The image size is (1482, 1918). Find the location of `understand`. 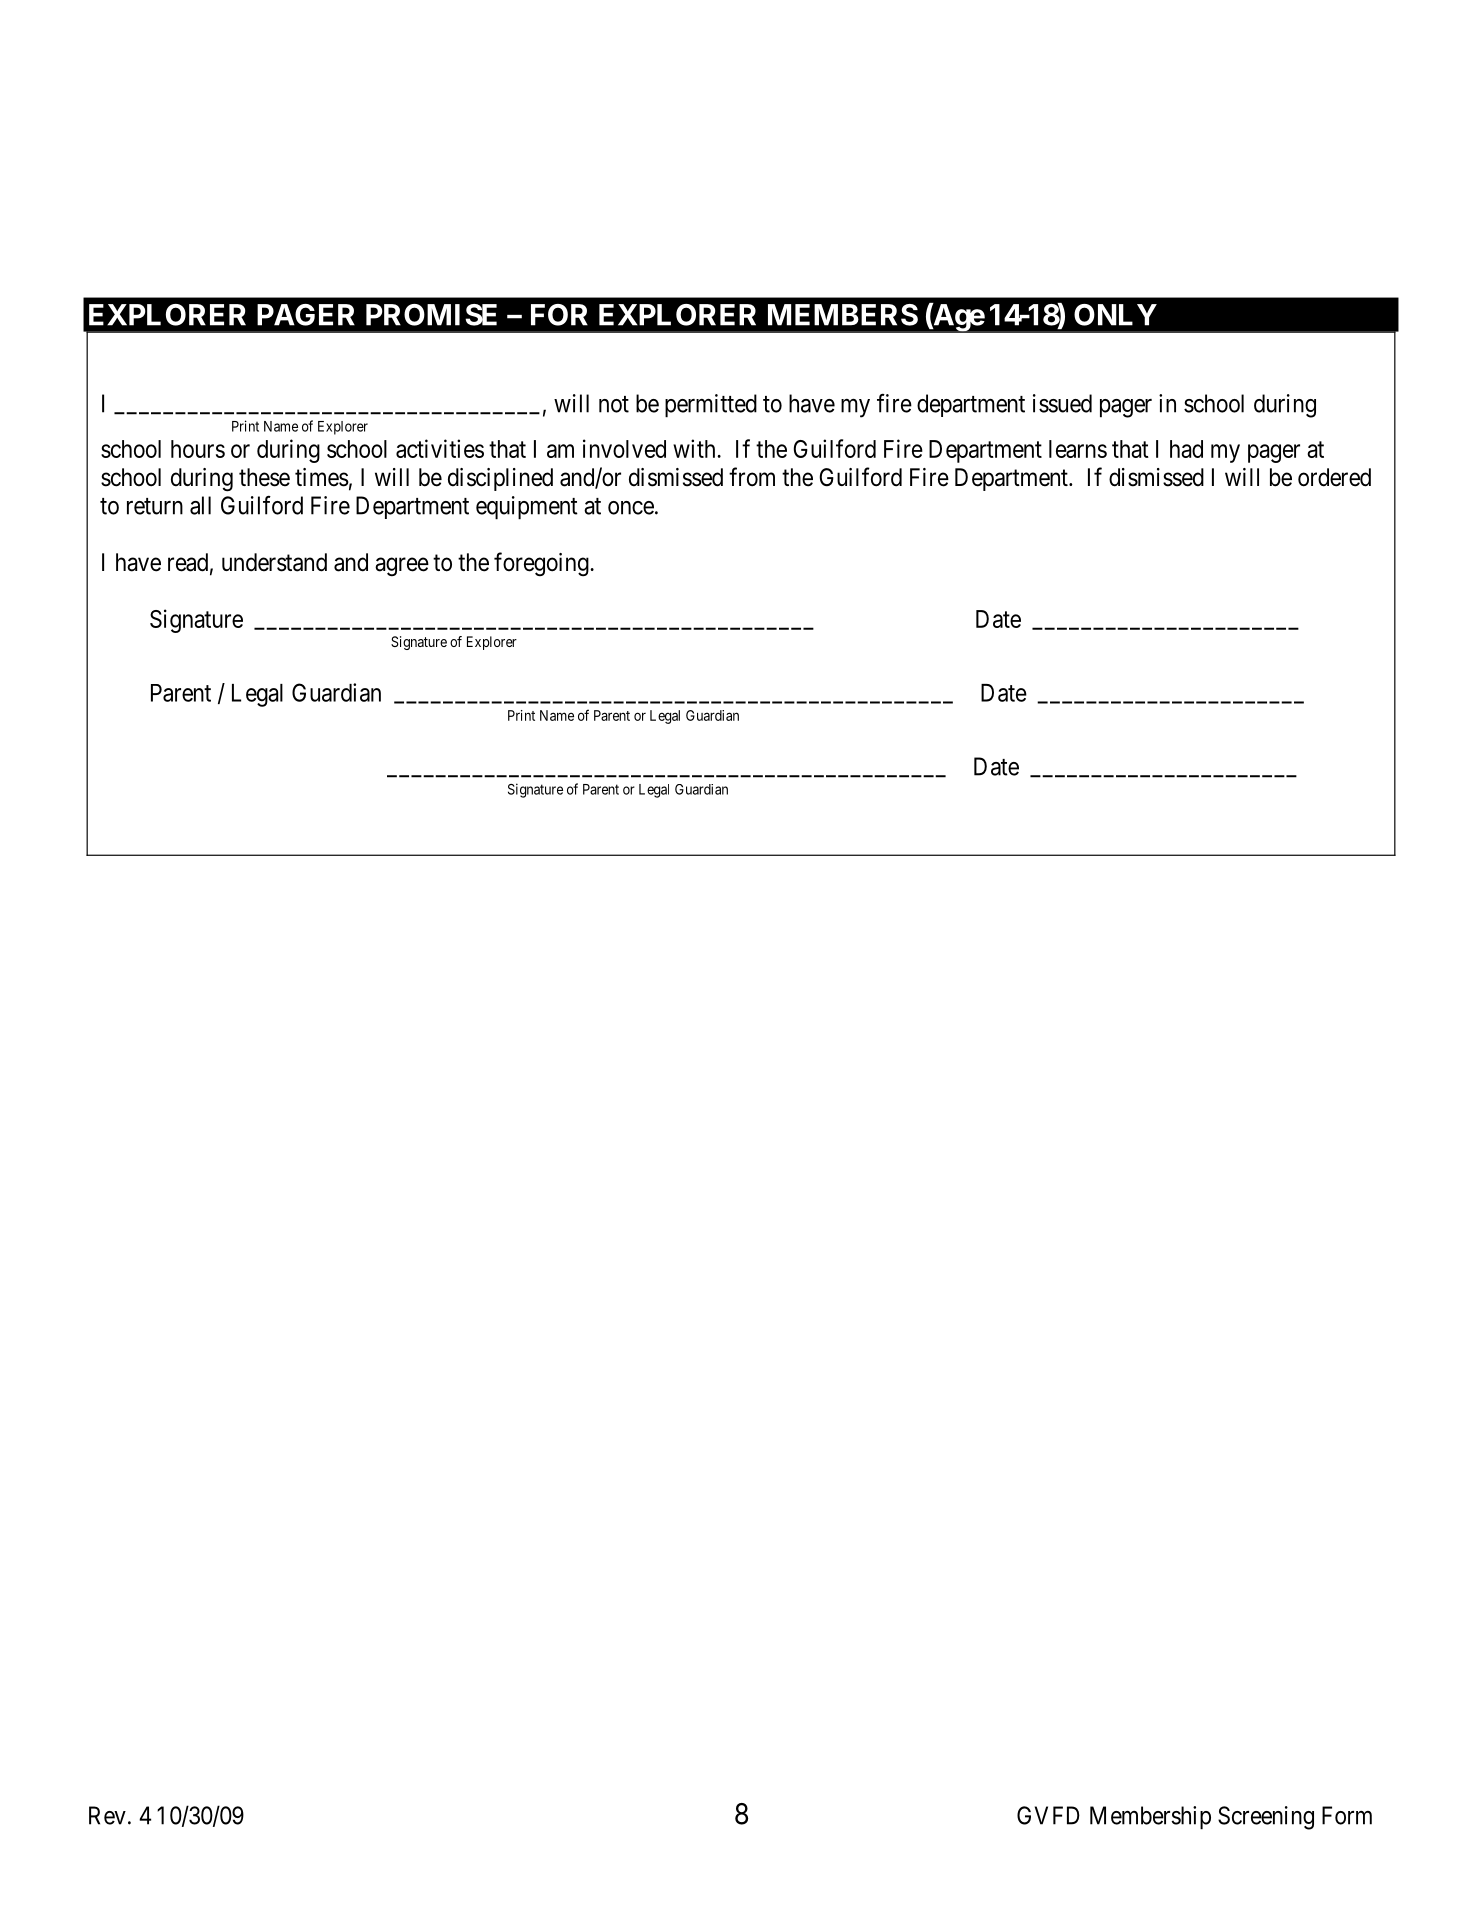

understand is located at coordinates (274, 562).
